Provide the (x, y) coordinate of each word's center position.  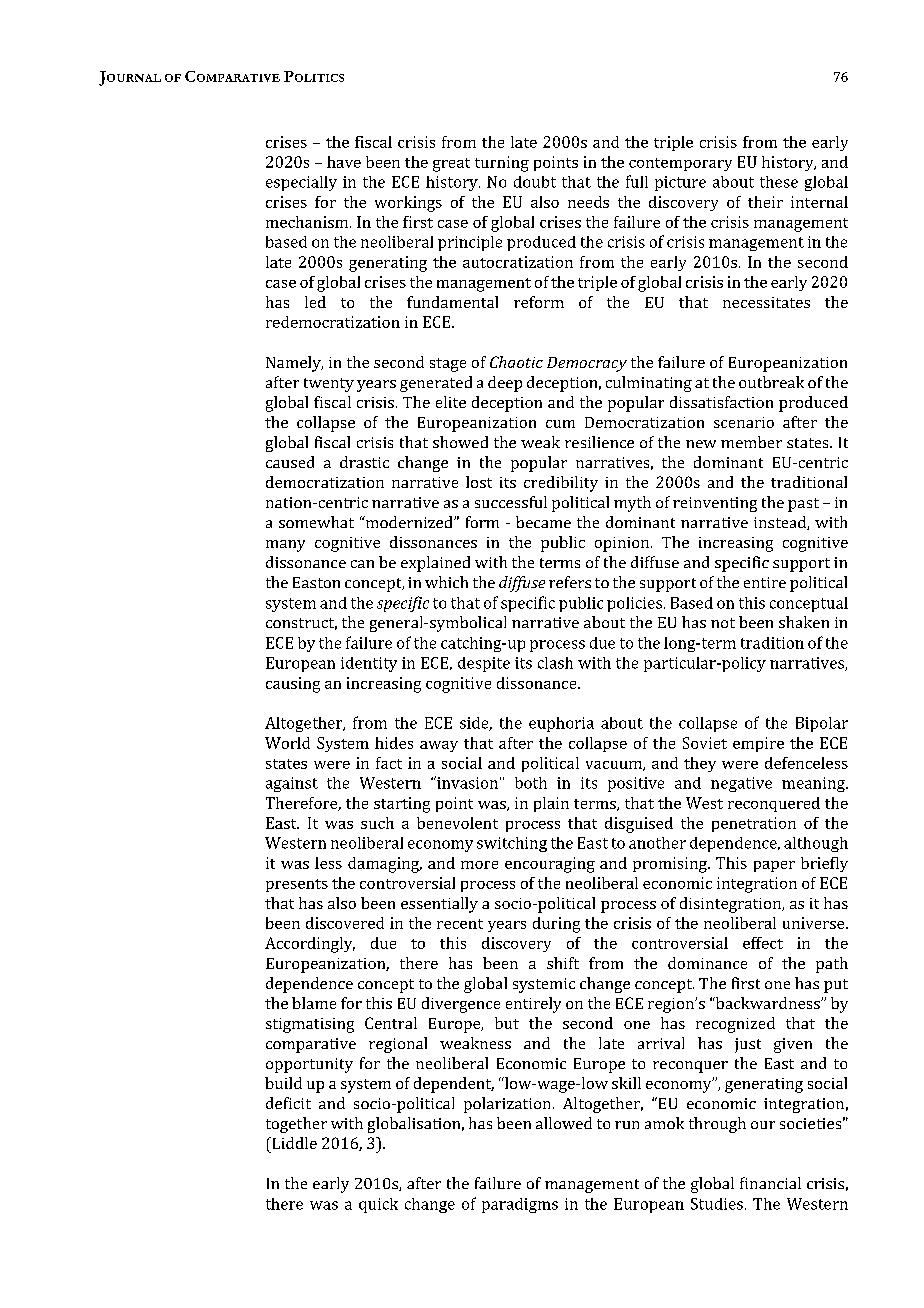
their (765, 202)
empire (758, 744)
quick (378, 1205)
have (344, 162)
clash (555, 663)
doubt (535, 182)
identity (369, 664)
